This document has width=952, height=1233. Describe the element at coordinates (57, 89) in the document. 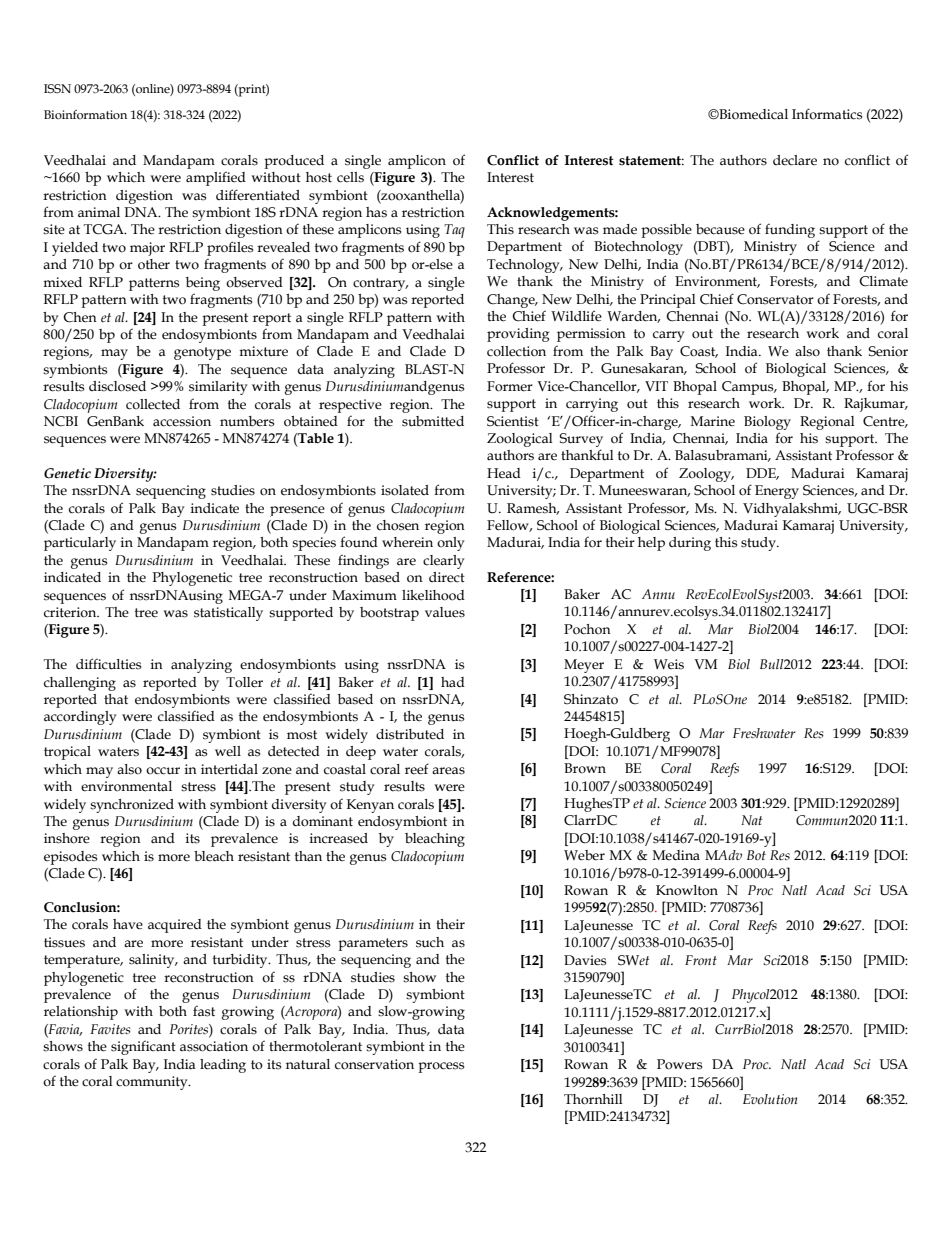

I see `ISSN` at that location.
